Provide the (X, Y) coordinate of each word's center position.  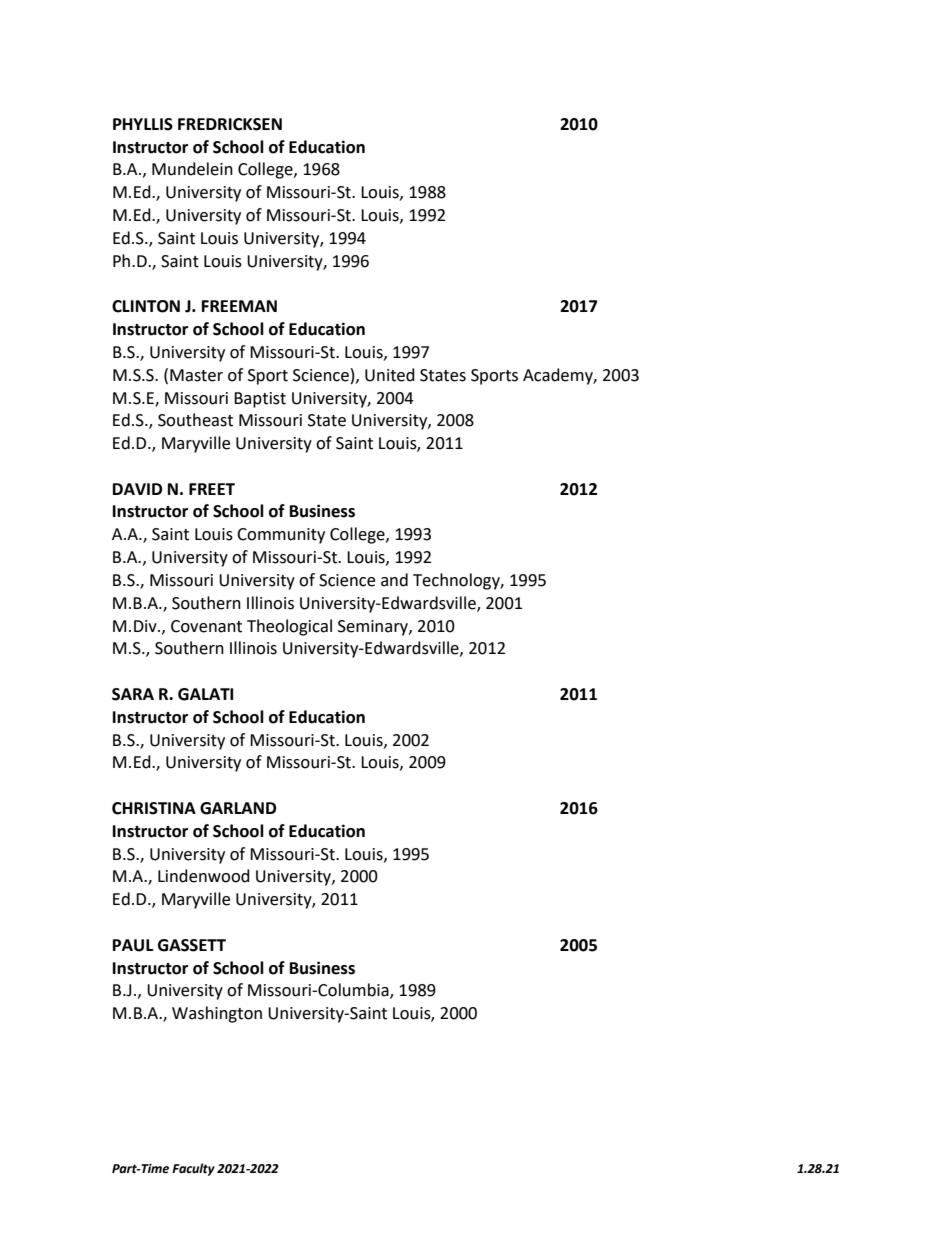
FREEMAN (239, 306)
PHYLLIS (143, 124)
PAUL (133, 945)
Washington (217, 1014)
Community (281, 536)
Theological (289, 627)
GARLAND (238, 808)
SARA (133, 694)
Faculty (193, 1169)
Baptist (260, 400)
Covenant (206, 626)
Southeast (195, 420)
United (390, 375)
